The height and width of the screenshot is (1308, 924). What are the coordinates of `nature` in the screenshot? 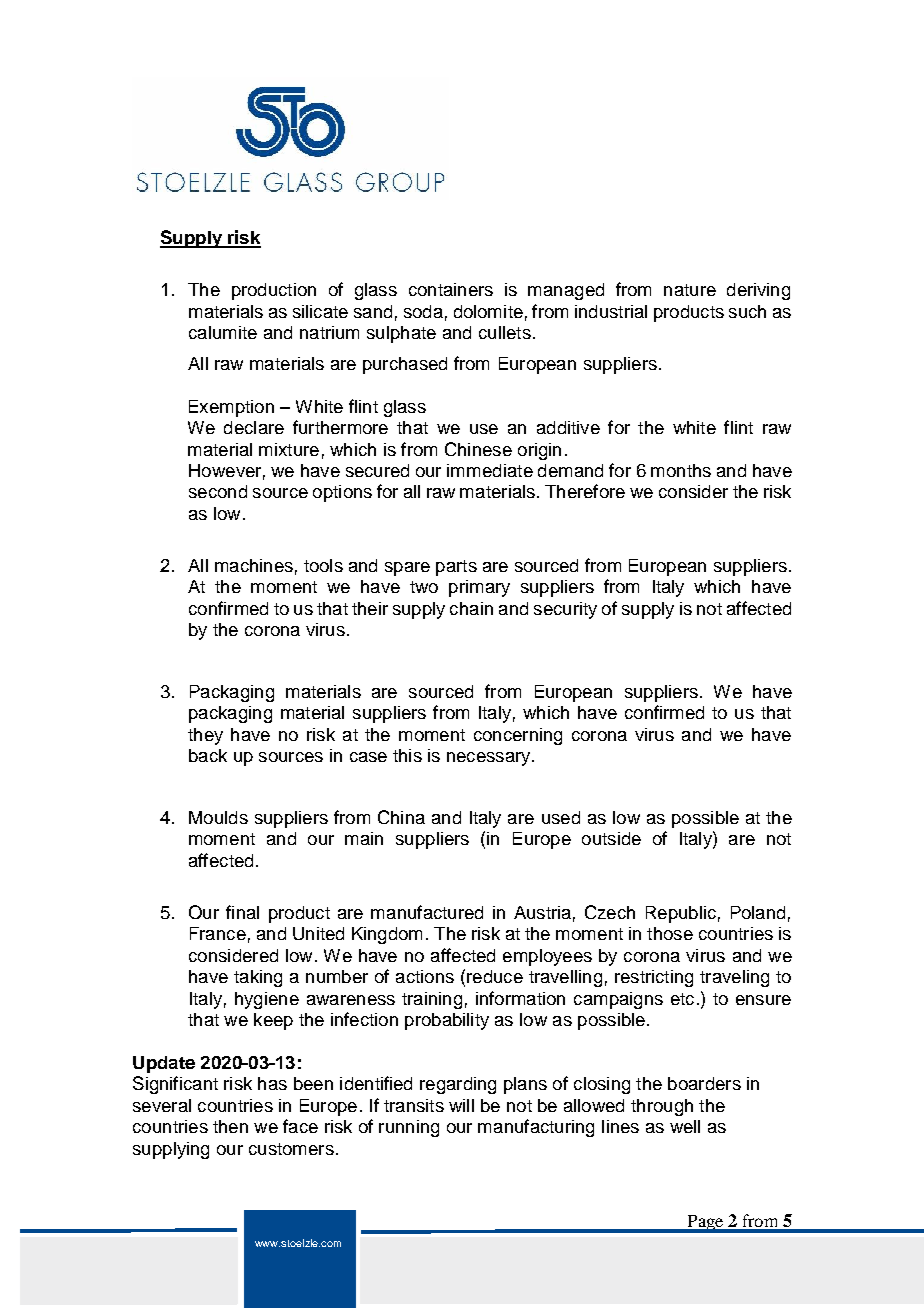 It's located at (690, 290).
